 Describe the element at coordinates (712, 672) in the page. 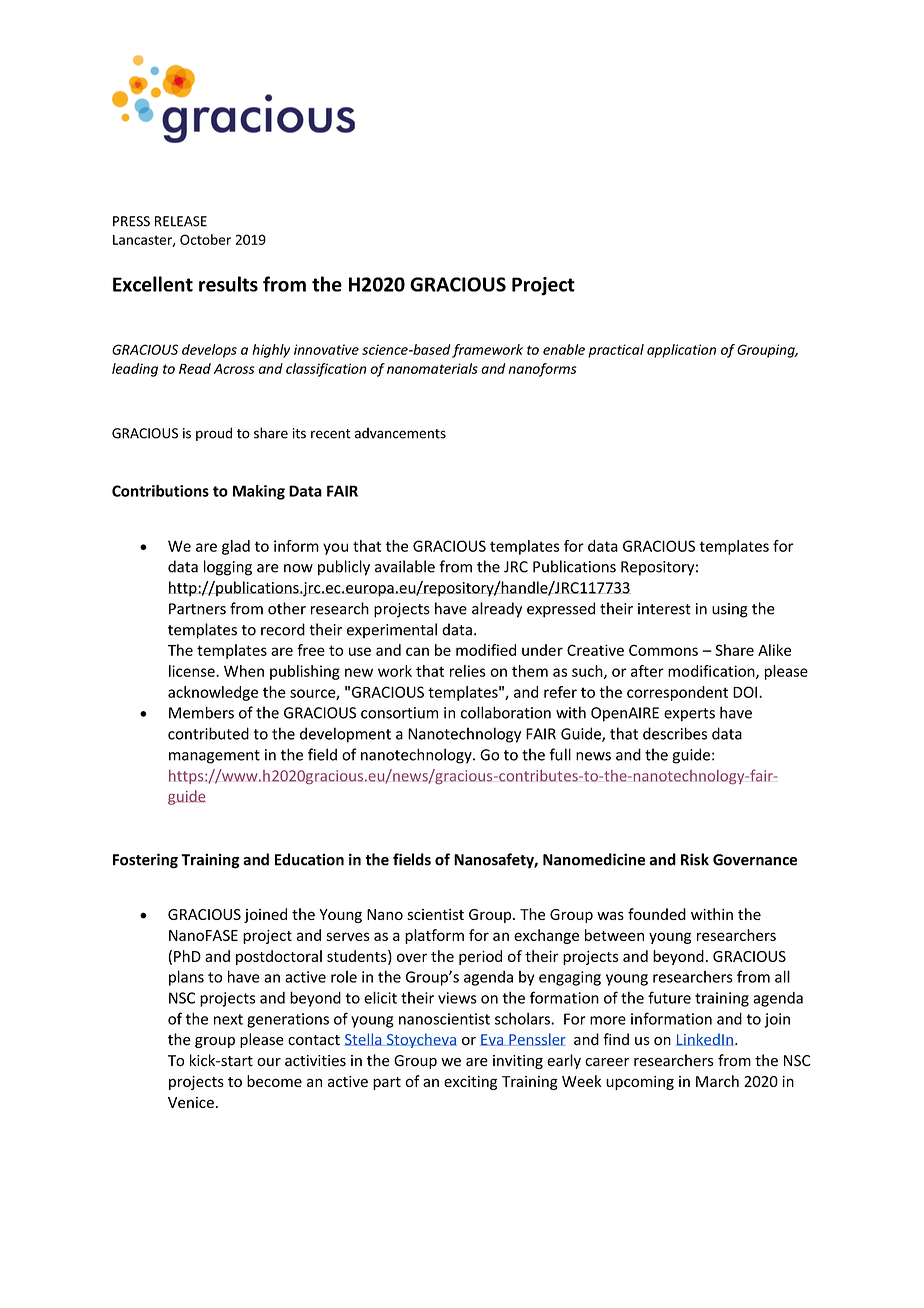

I see `modification` at that location.
